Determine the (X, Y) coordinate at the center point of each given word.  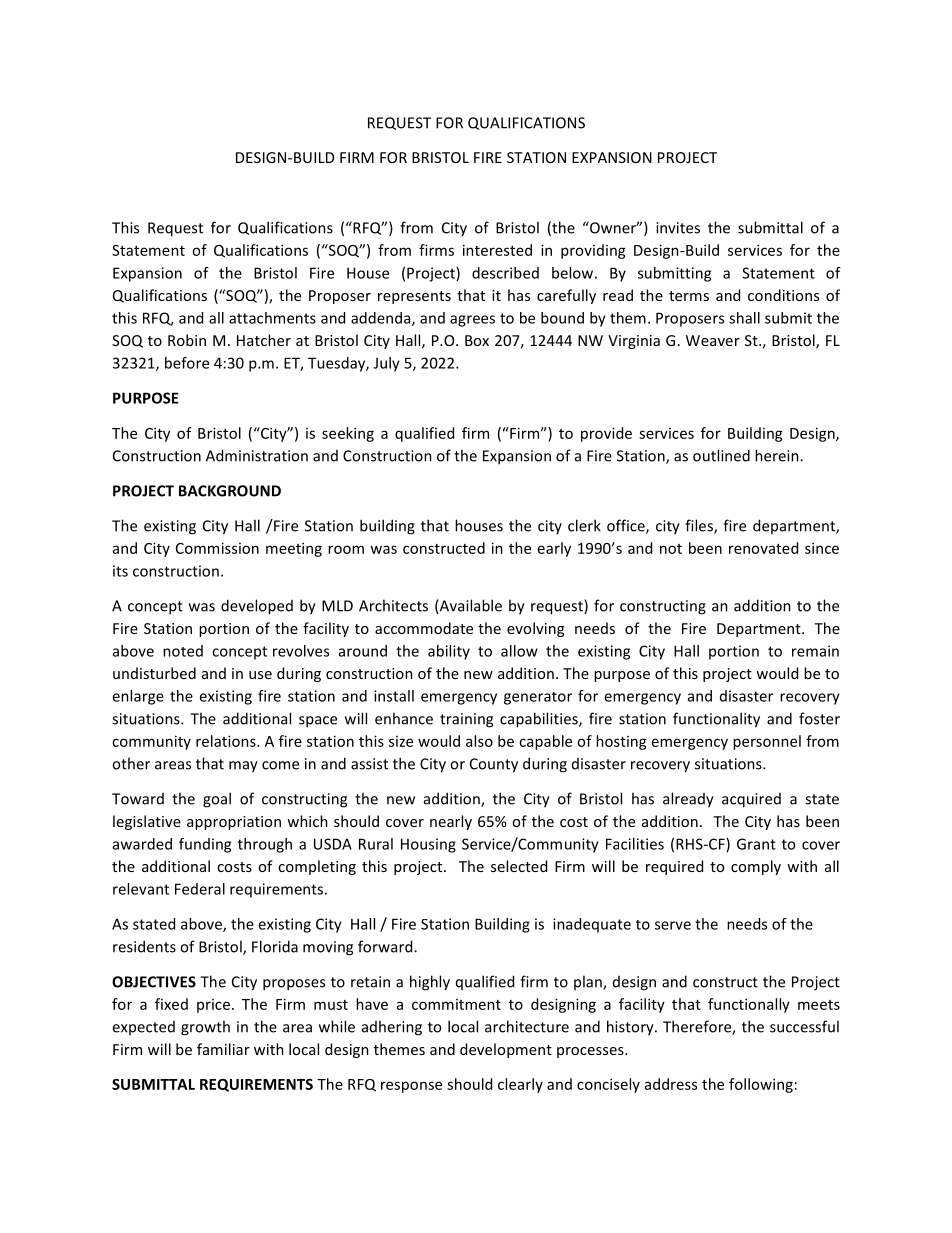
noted (183, 651)
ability (449, 652)
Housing (428, 845)
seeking (348, 434)
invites (678, 228)
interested (497, 250)
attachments (272, 318)
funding (205, 845)
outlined (721, 455)
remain (815, 651)
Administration (257, 455)
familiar (223, 1049)
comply (756, 867)
